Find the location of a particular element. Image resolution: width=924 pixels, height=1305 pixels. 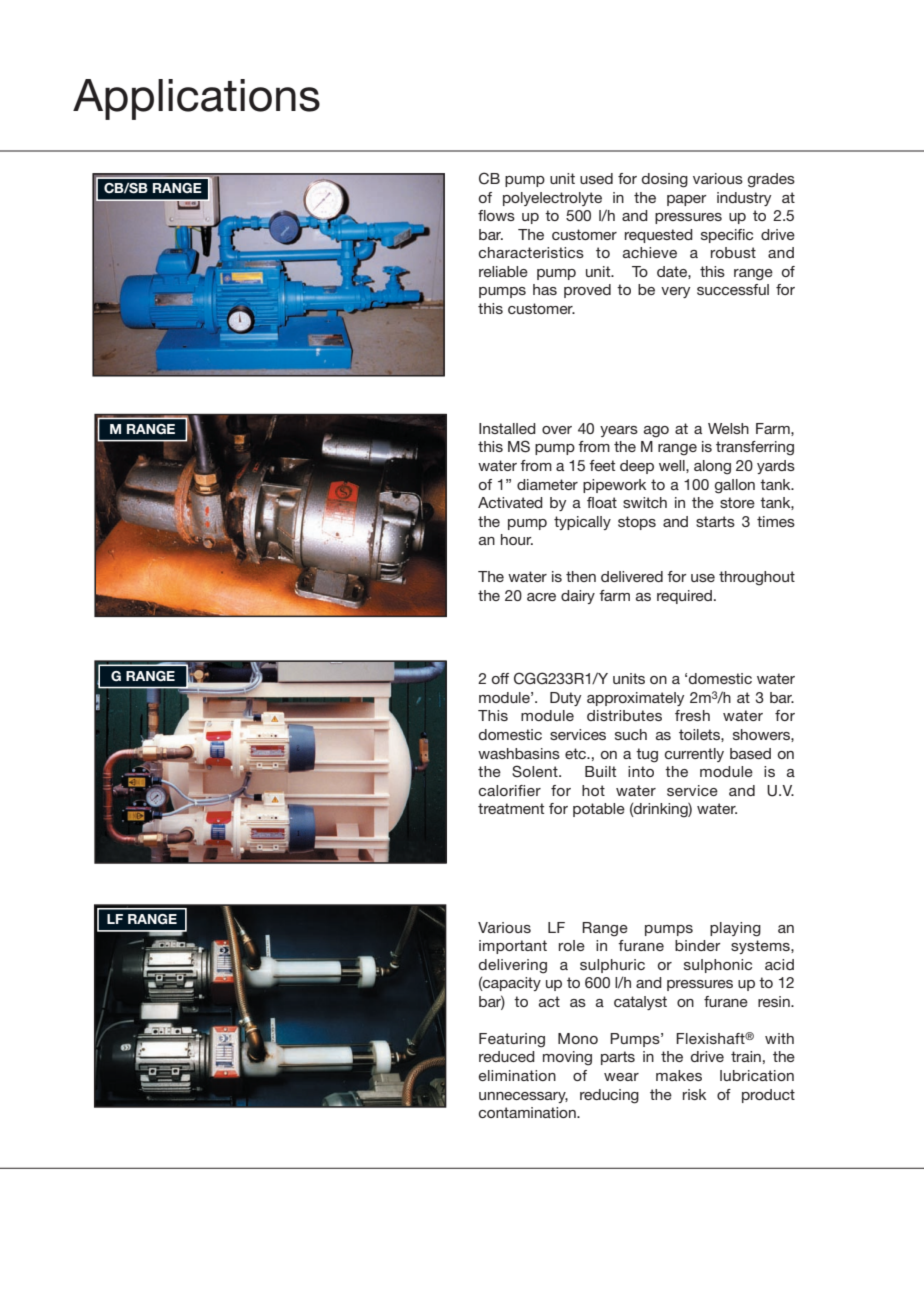

Solent is located at coordinates (536, 771).
